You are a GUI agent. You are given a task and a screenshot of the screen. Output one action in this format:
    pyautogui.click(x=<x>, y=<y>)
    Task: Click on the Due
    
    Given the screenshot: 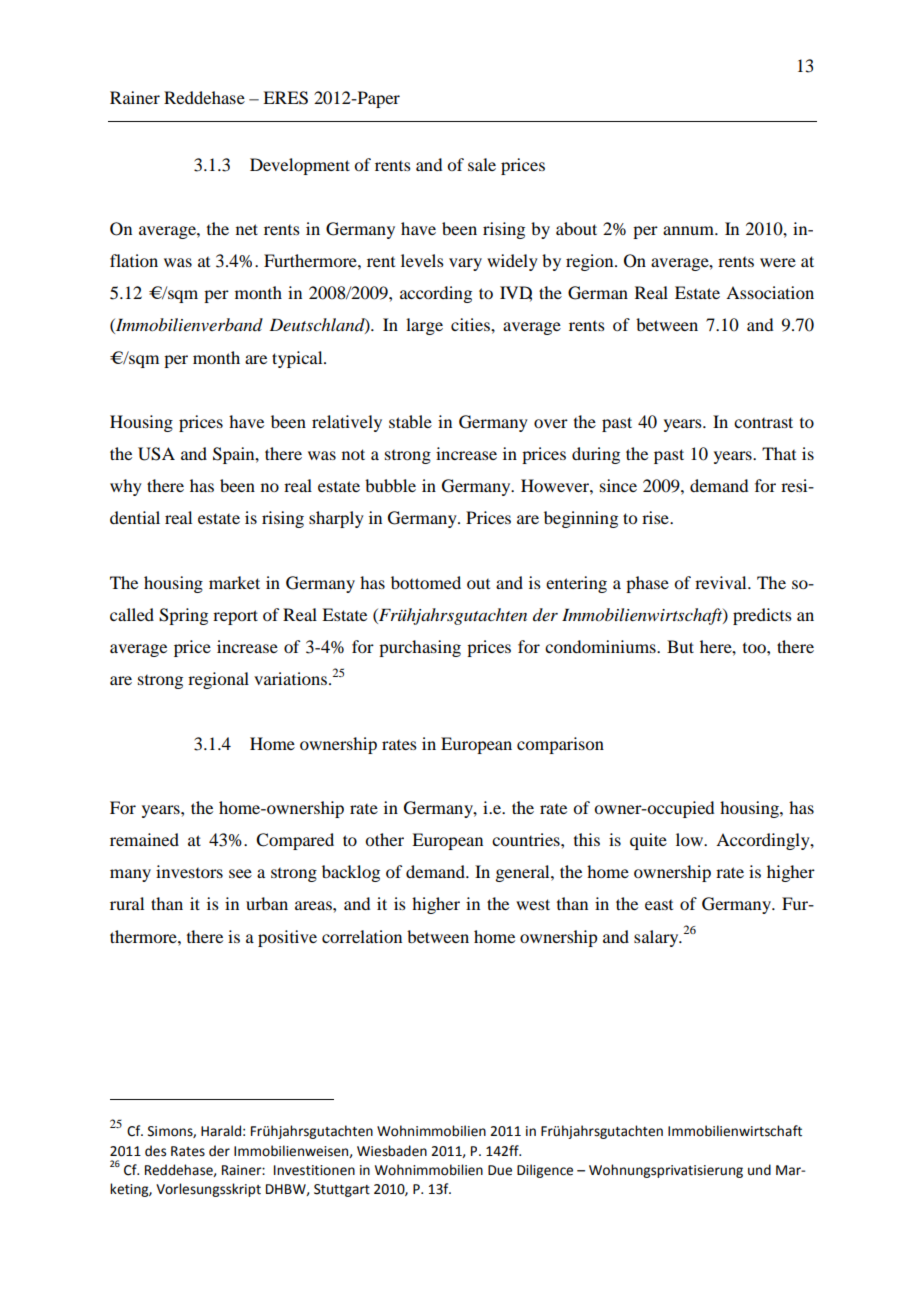 What is the action you would take?
    pyautogui.click(x=500, y=1170)
